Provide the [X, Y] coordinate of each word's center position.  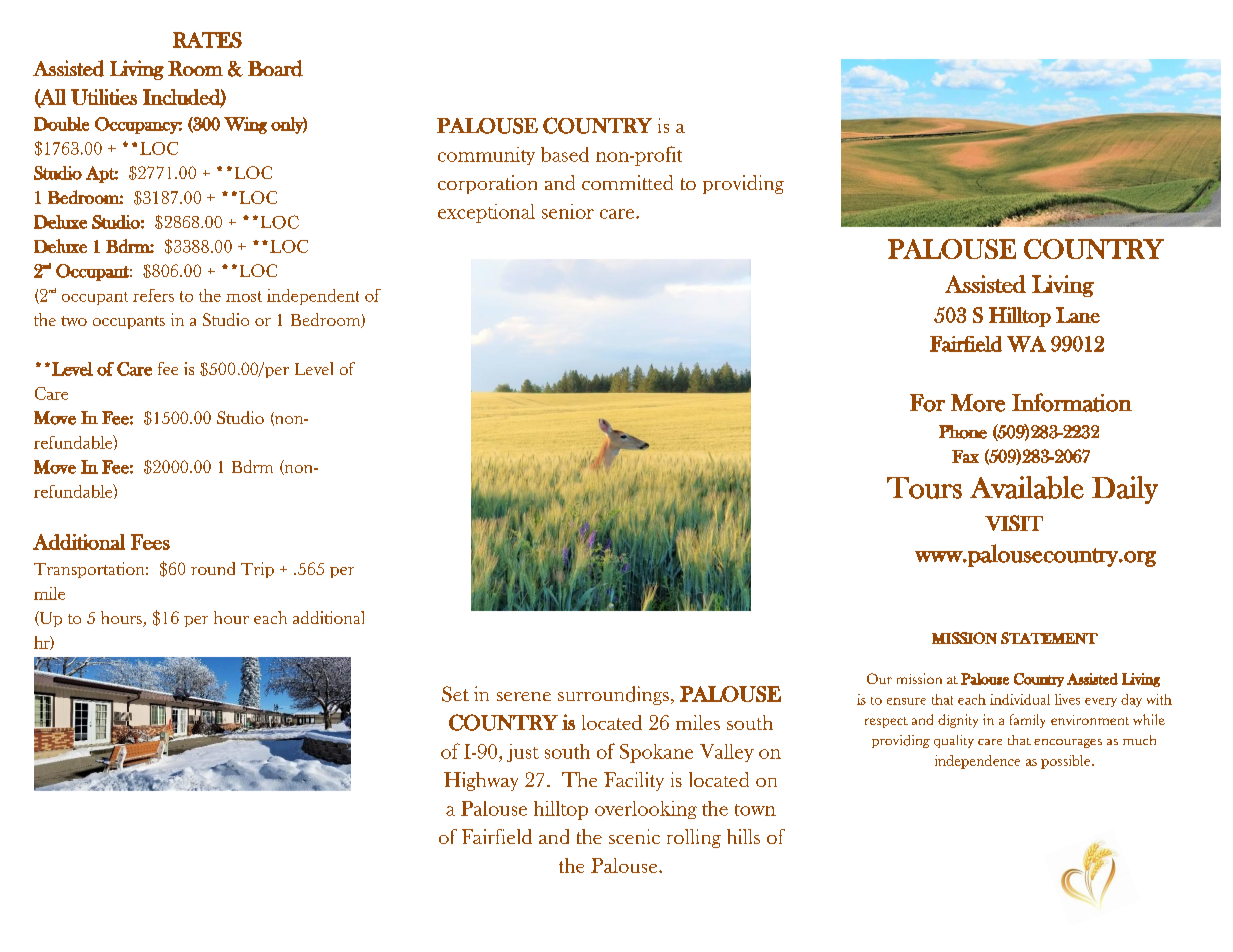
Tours [924, 488]
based [565, 154]
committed [627, 182]
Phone [963, 432]
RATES [207, 40]
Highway [481, 781]
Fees [150, 542]
